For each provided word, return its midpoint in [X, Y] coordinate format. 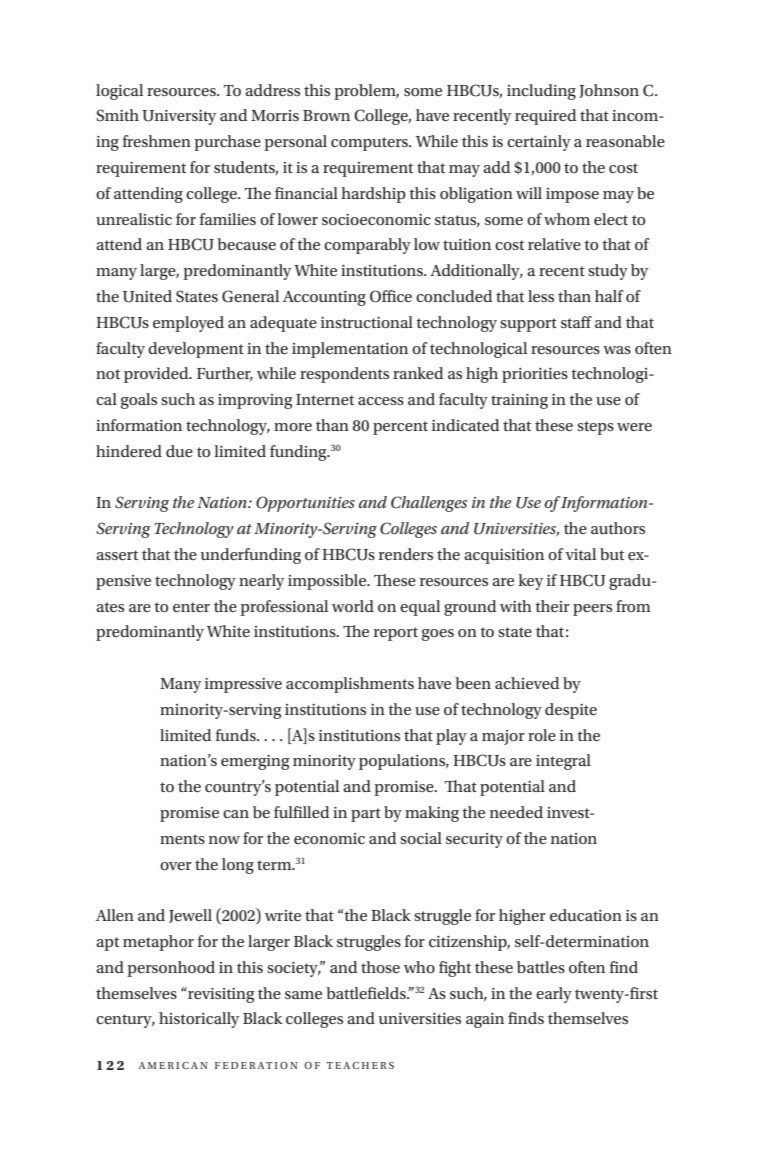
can [236, 814]
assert [117, 555]
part [366, 815]
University [179, 117]
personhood [171, 969]
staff [576, 322]
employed [188, 324]
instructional [367, 322]
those [380, 967]
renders [406, 554]
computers [370, 144]
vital [580, 554]
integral [563, 762]
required [545, 117]
